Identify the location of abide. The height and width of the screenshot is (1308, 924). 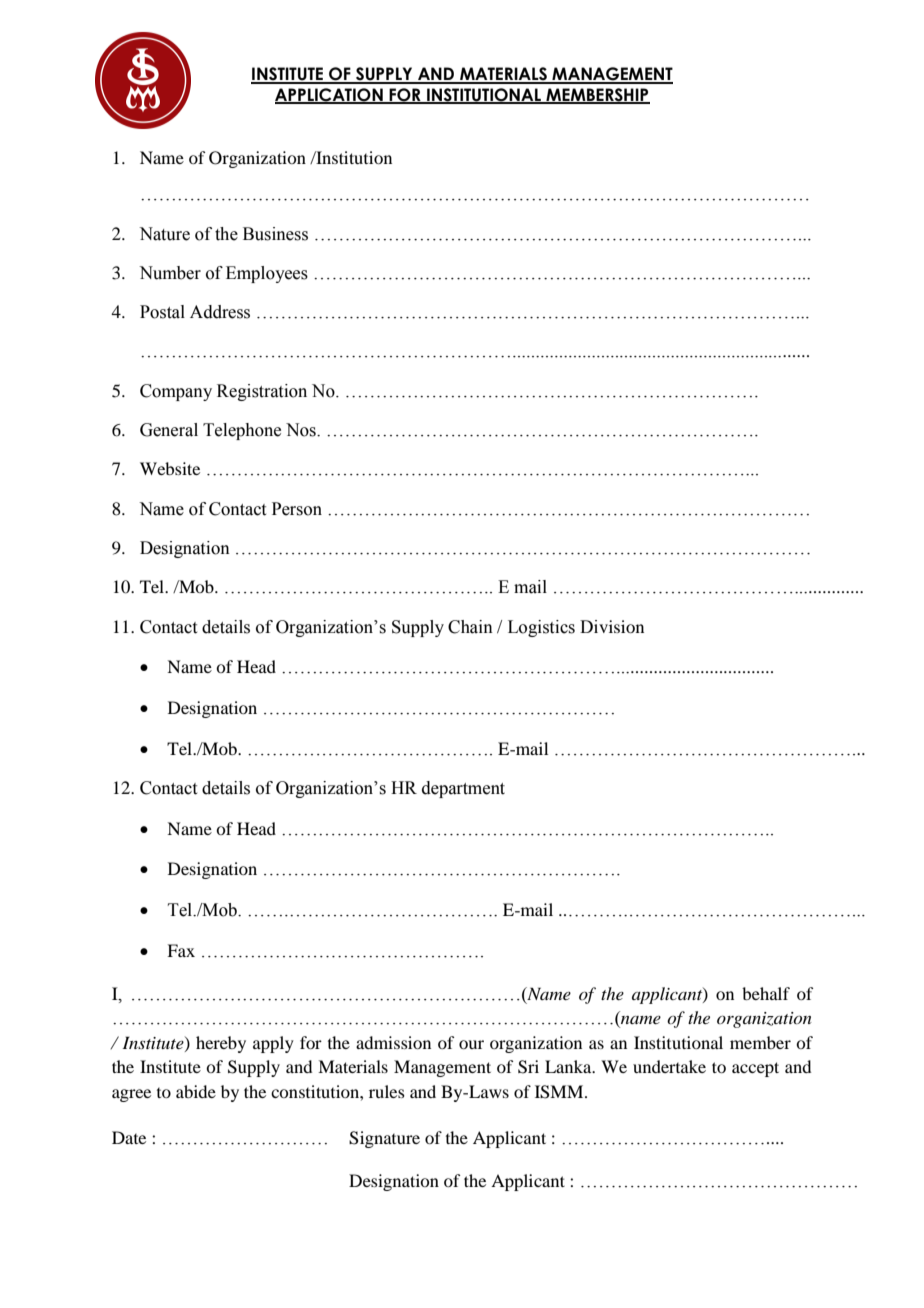
(196, 1091).
